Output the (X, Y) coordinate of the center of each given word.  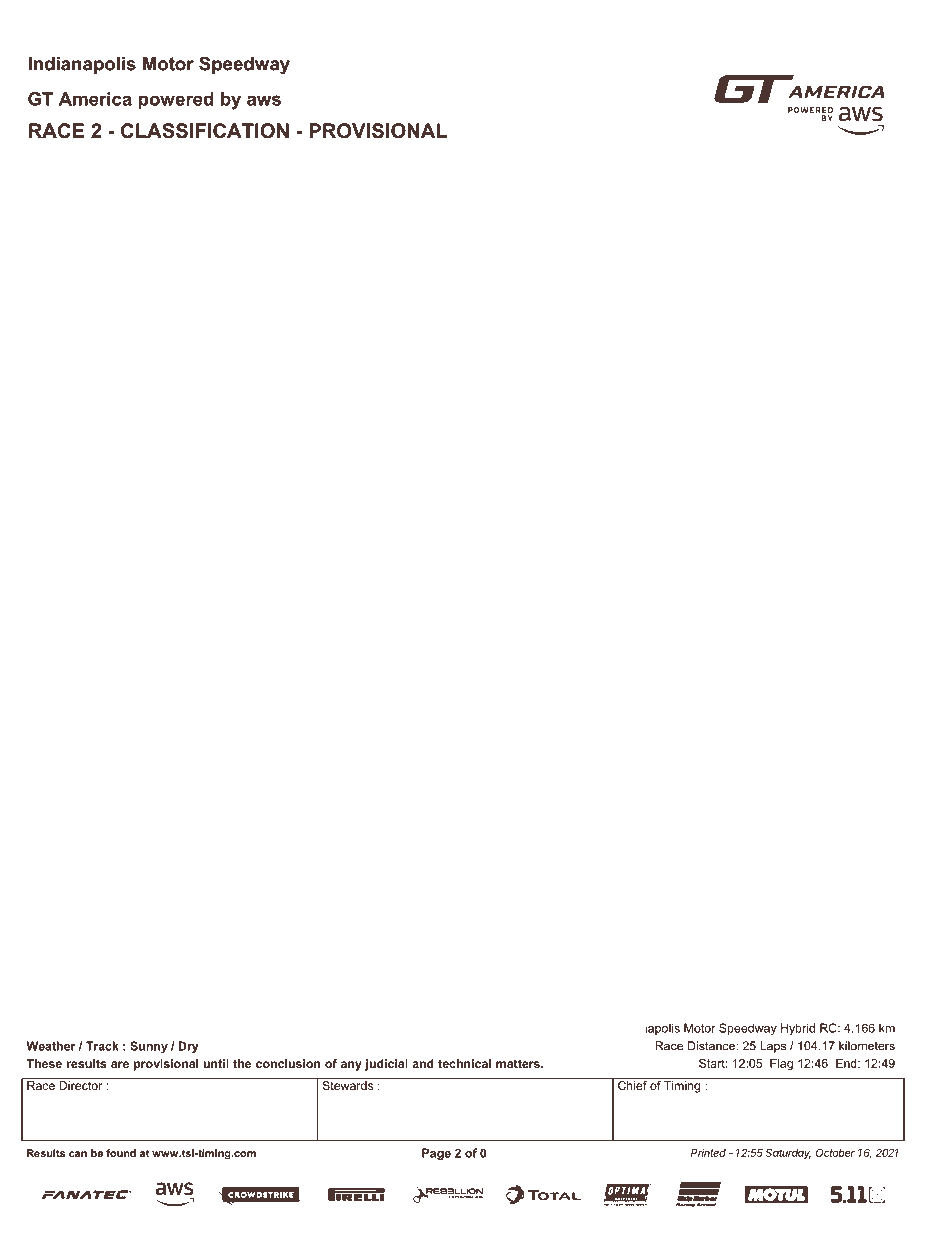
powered (176, 100)
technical (464, 1063)
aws (264, 100)
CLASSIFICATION (205, 131)
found (121, 1153)
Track (102, 1046)
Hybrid (798, 1029)
